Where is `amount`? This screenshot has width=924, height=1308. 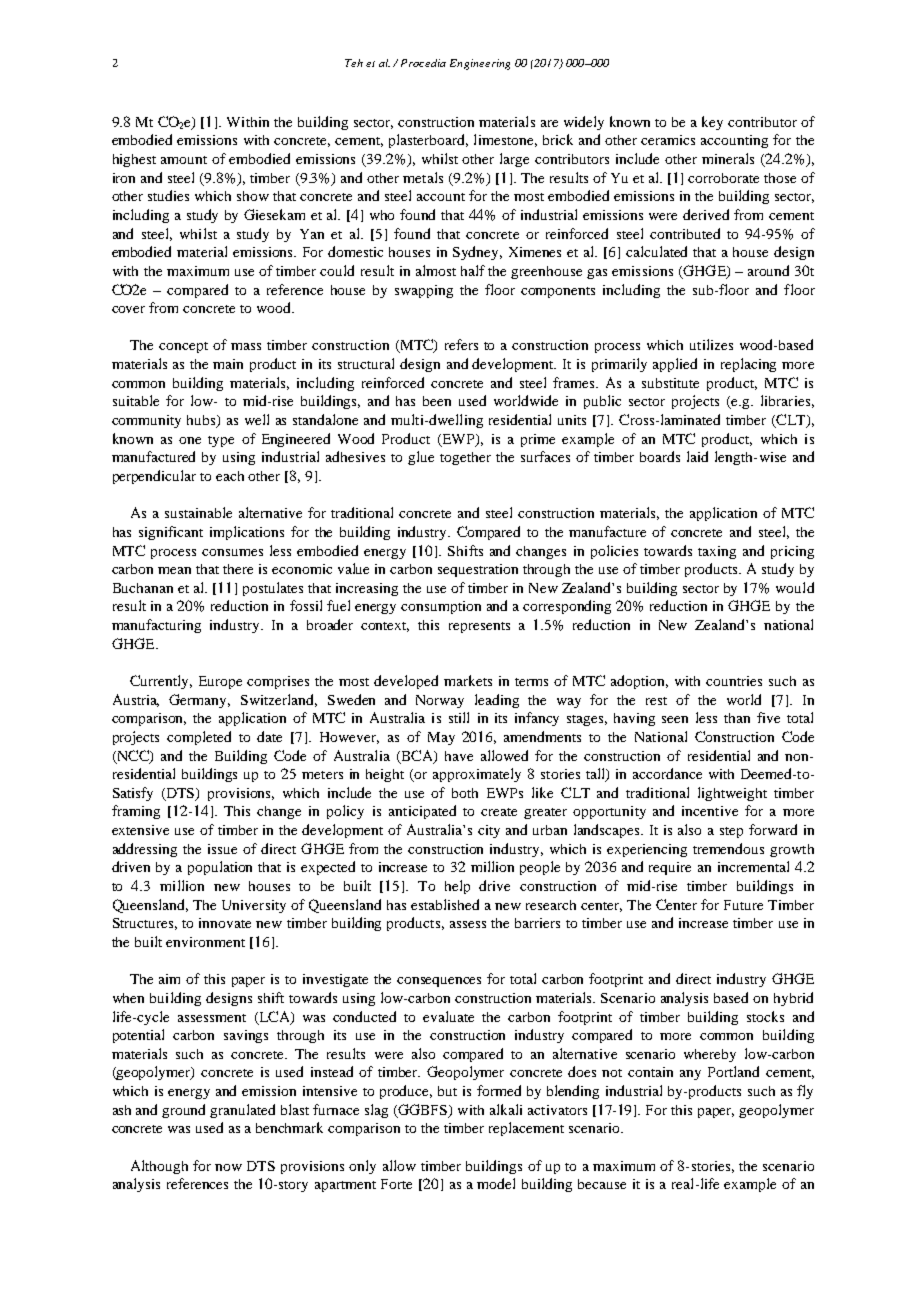
amount is located at coordinates (184, 160).
